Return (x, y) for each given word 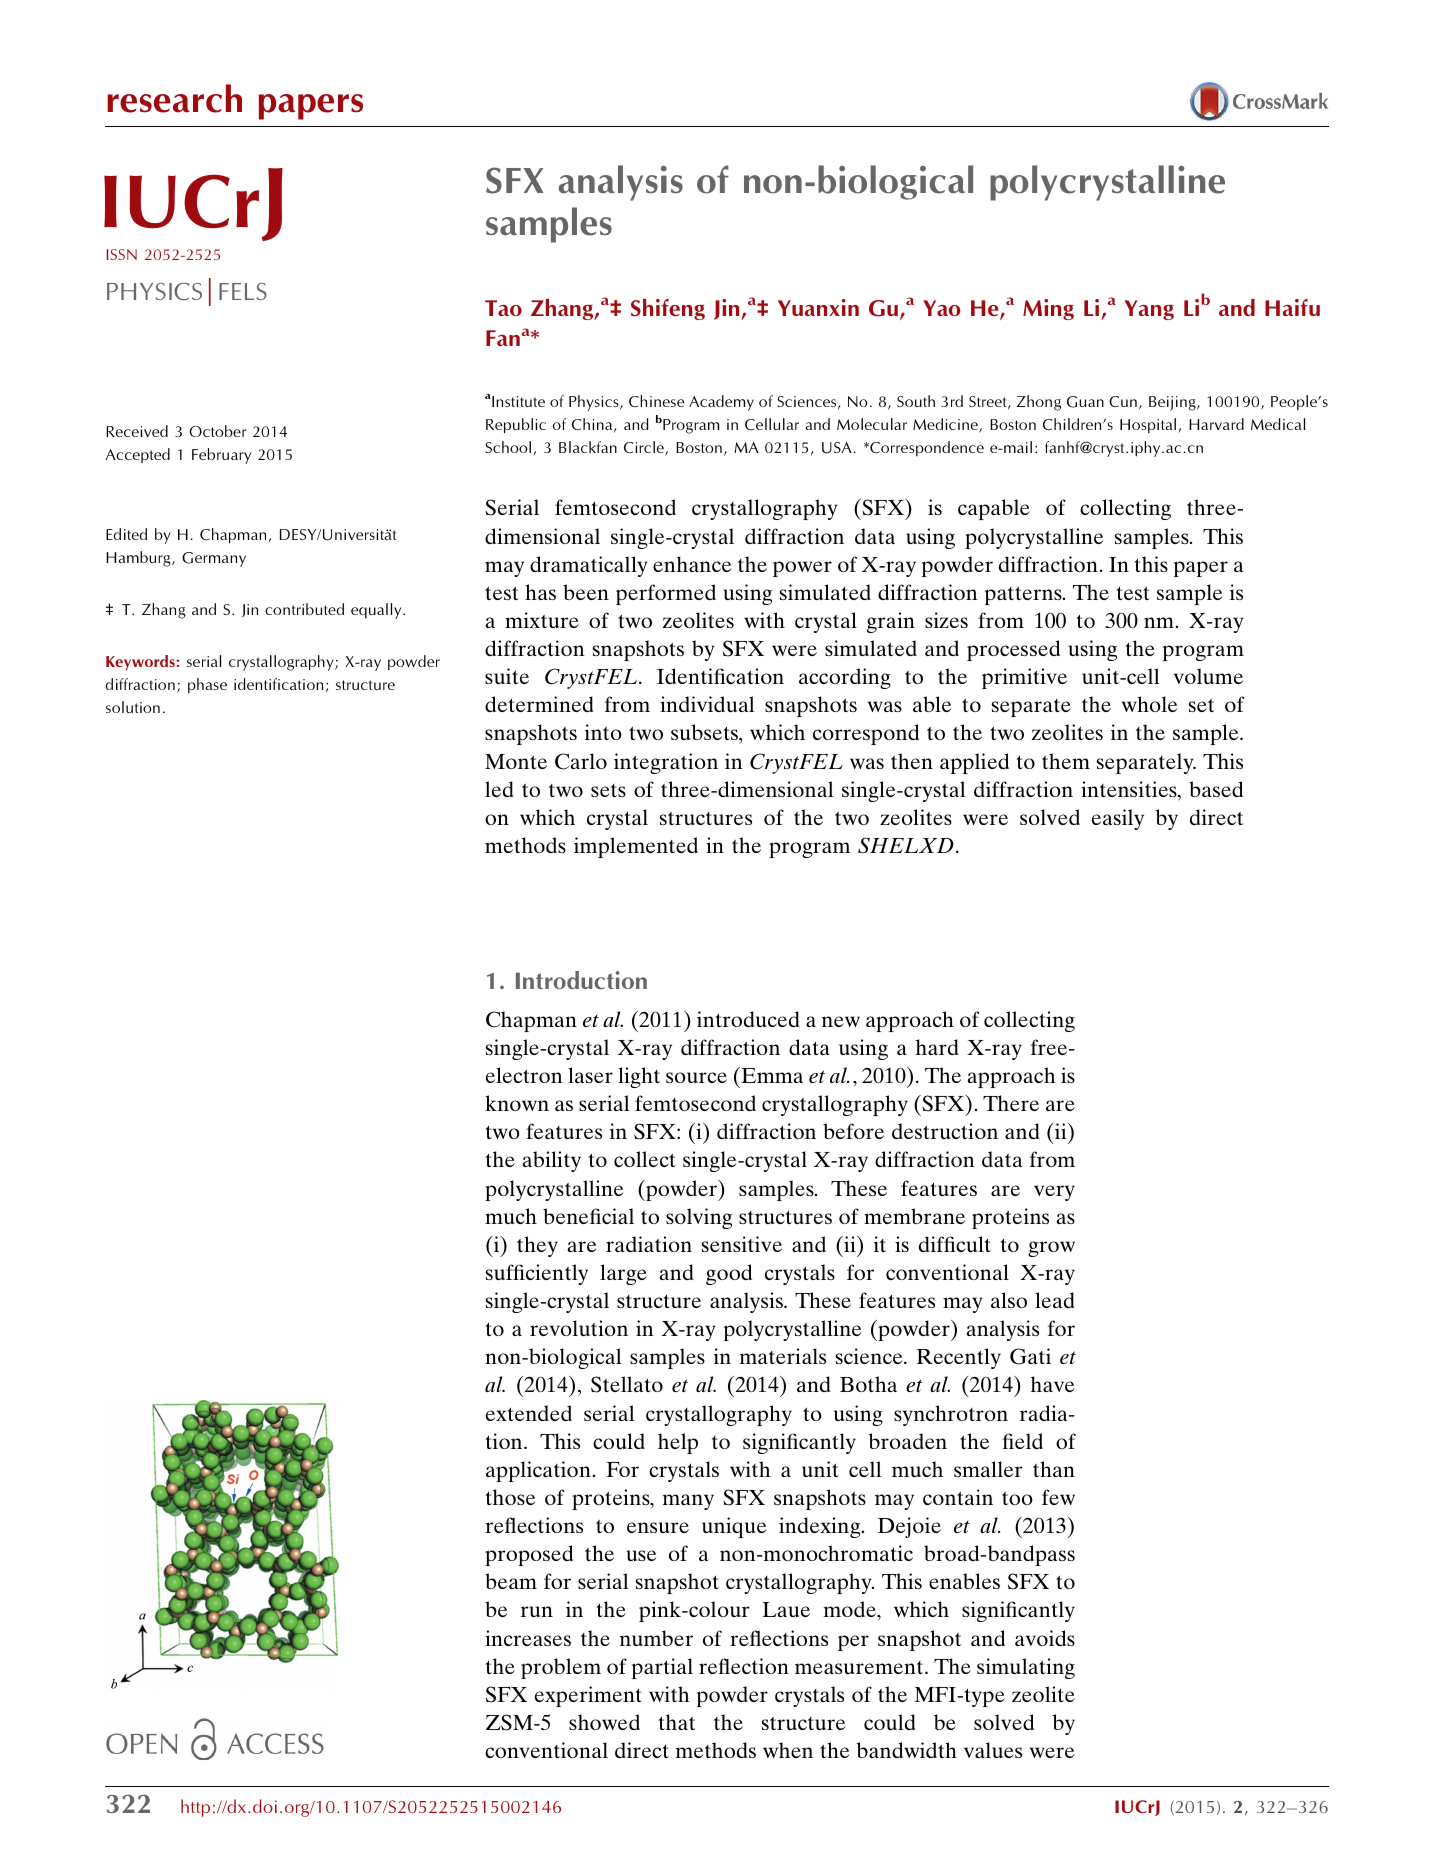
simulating (1026, 1668)
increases (528, 1638)
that (676, 1722)
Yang (1149, 310)
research (174, 98)
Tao (503, 308)
